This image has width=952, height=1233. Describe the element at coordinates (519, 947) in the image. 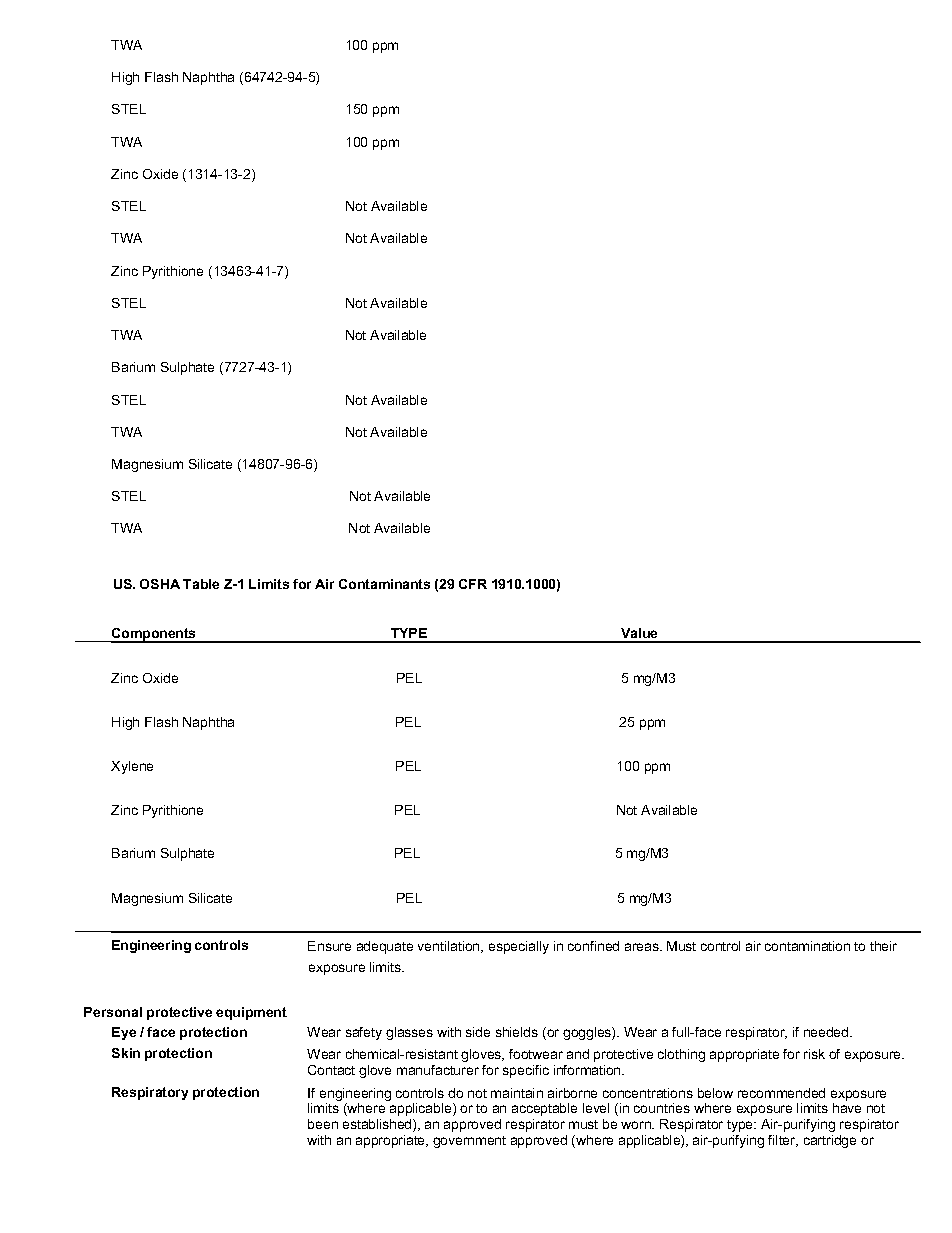

I see `especially` at that location.
